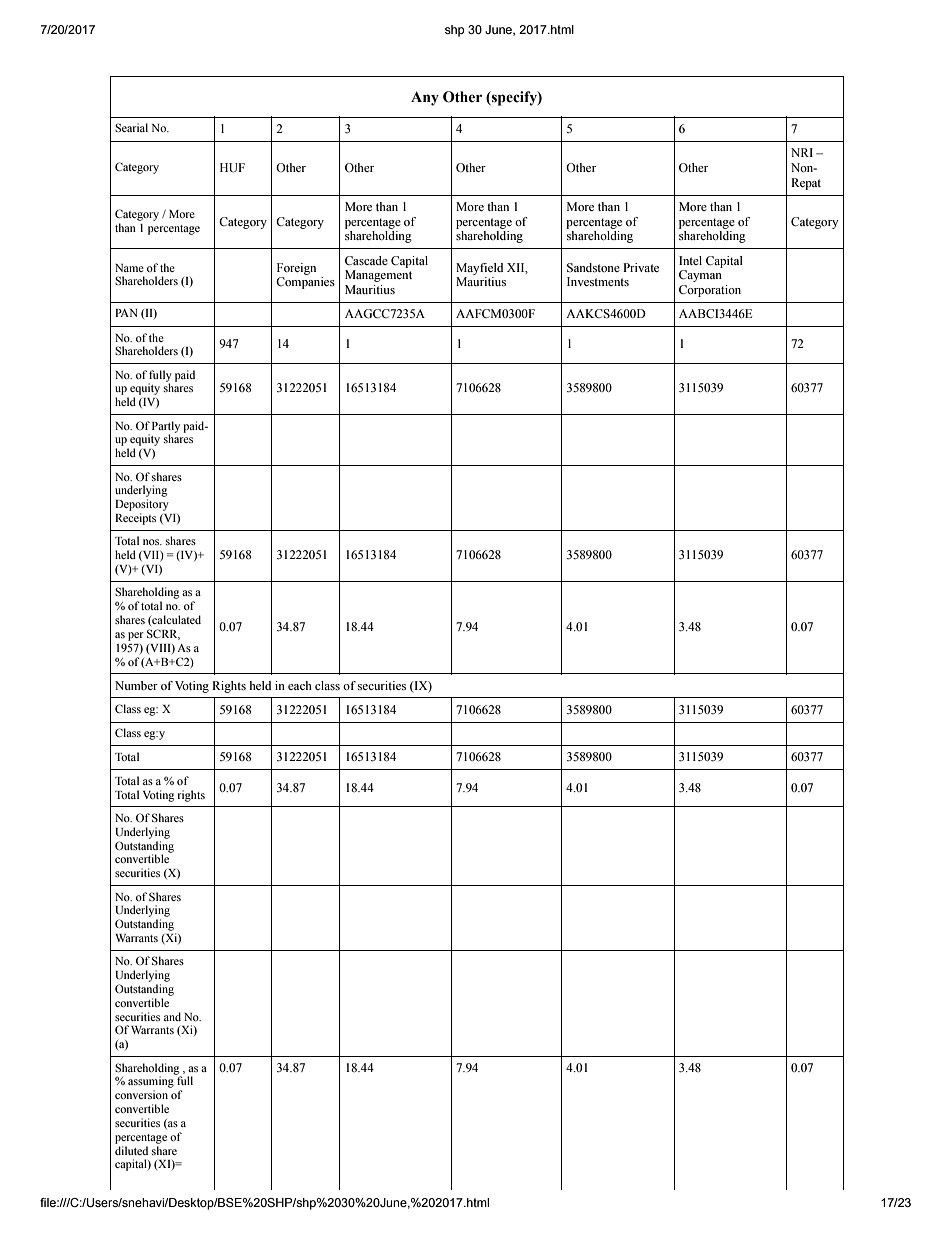 The height and width of the screenshot is (1233, 952). I want to click on Name, so click(129, 268).
